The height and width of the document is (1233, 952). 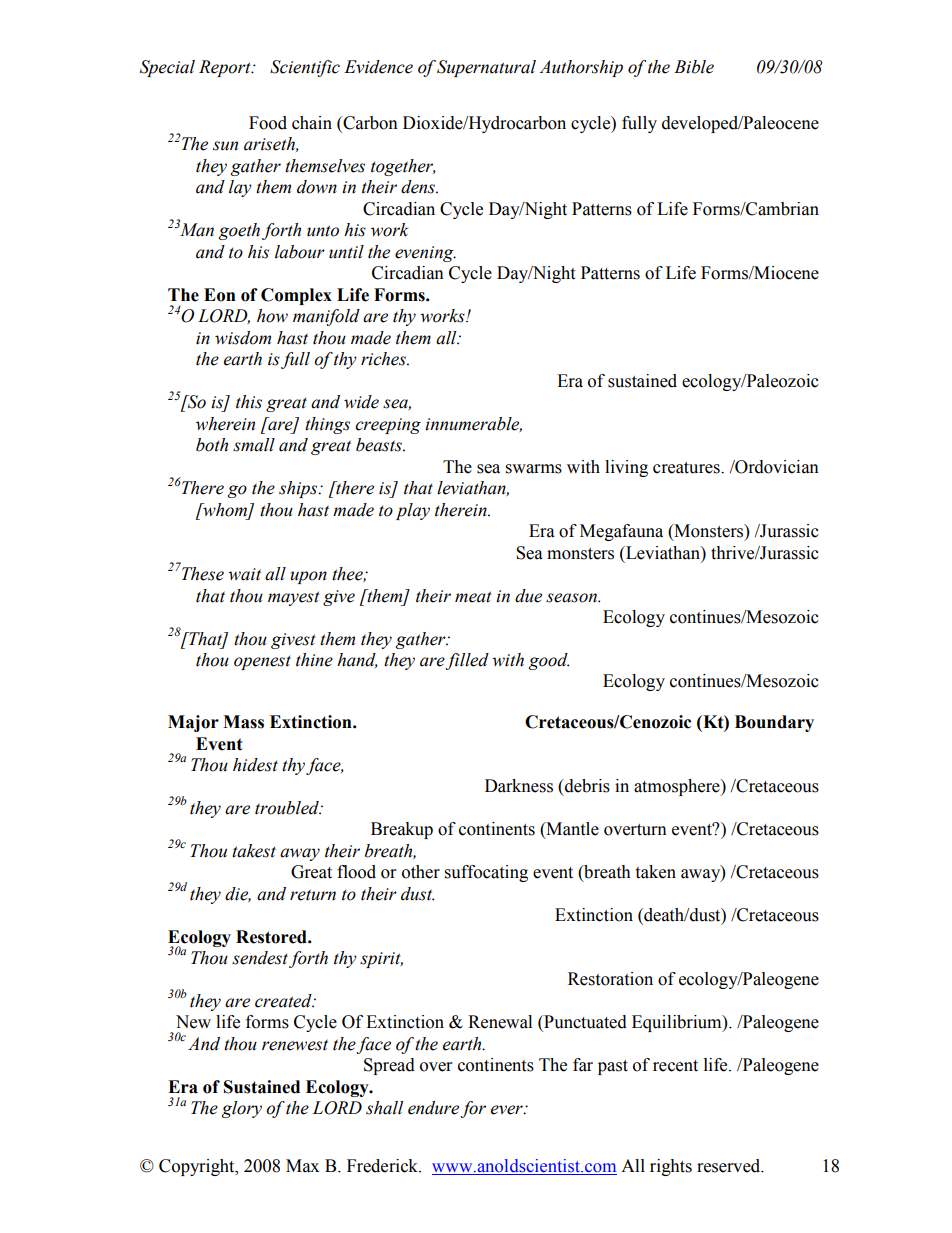 I want to click on Supernatural, so click(x=486, y=68).
